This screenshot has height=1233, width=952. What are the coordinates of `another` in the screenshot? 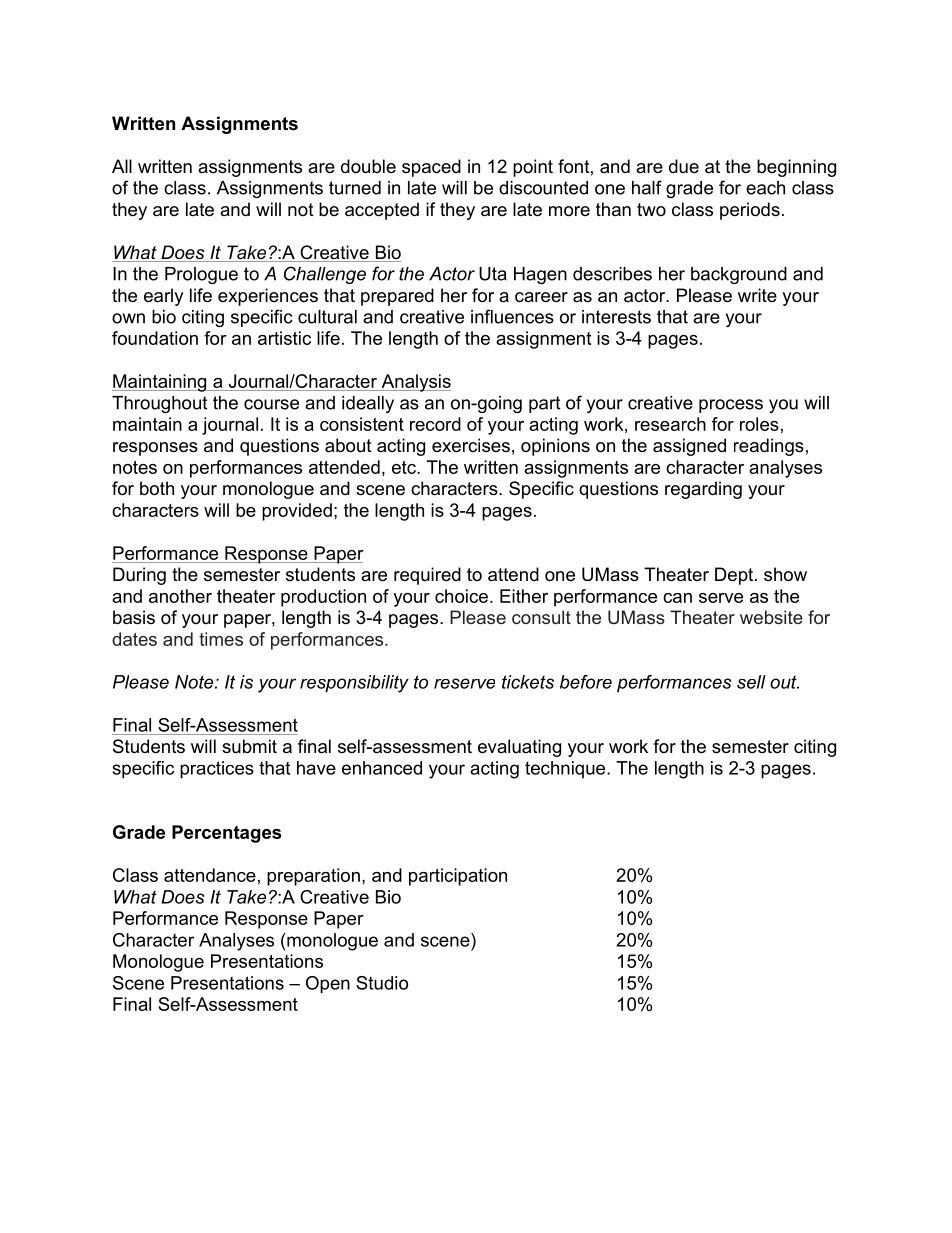 It's located at (180, 596).
